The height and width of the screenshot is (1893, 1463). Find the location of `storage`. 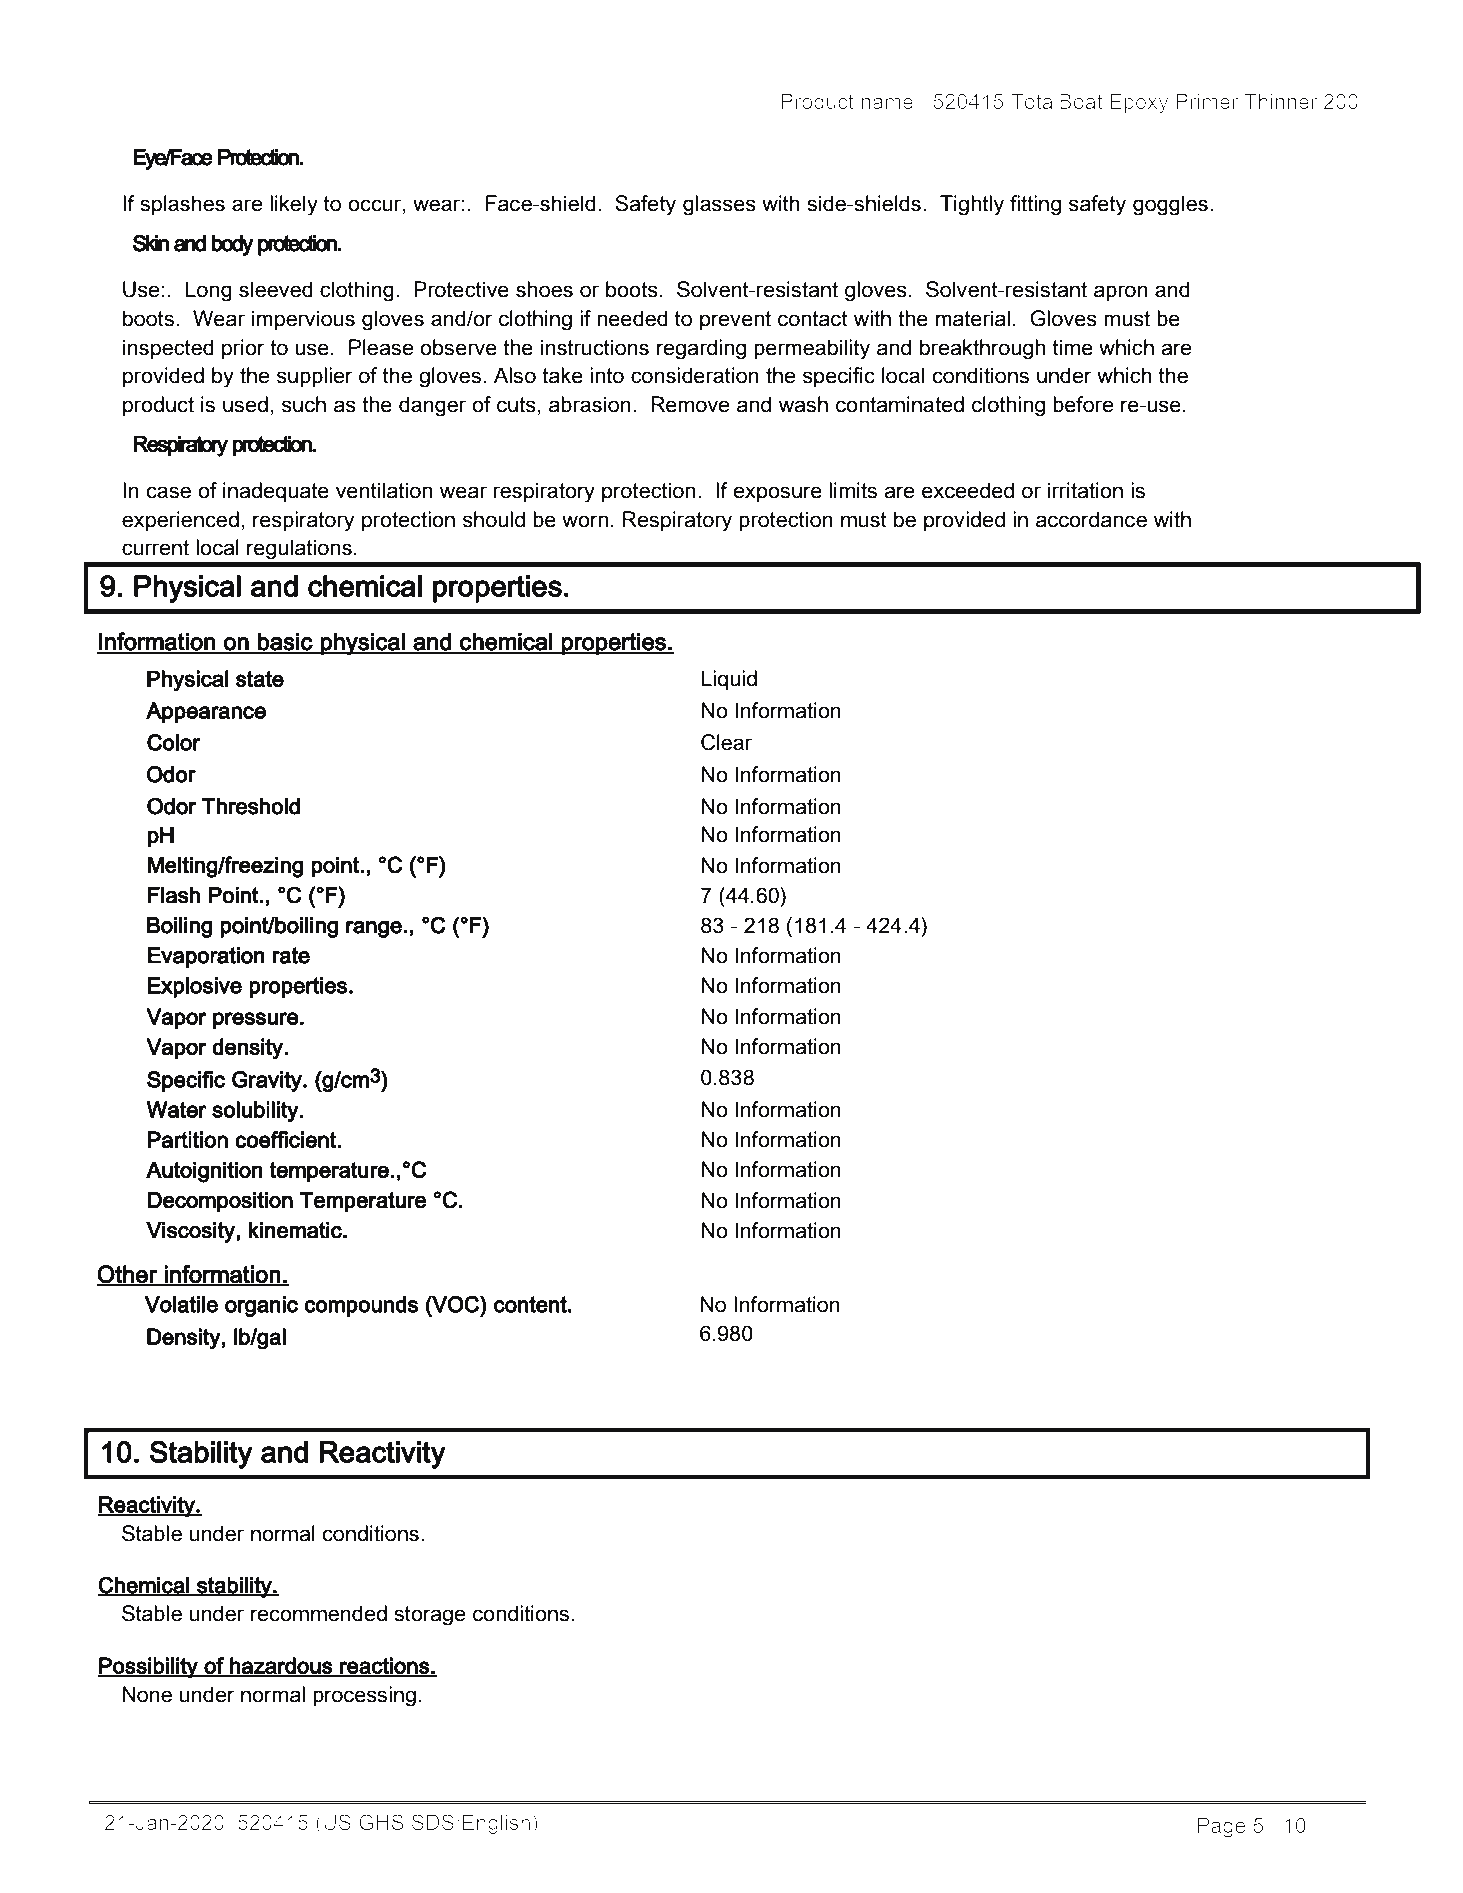

storage is located at coordinates (430, 1616).
